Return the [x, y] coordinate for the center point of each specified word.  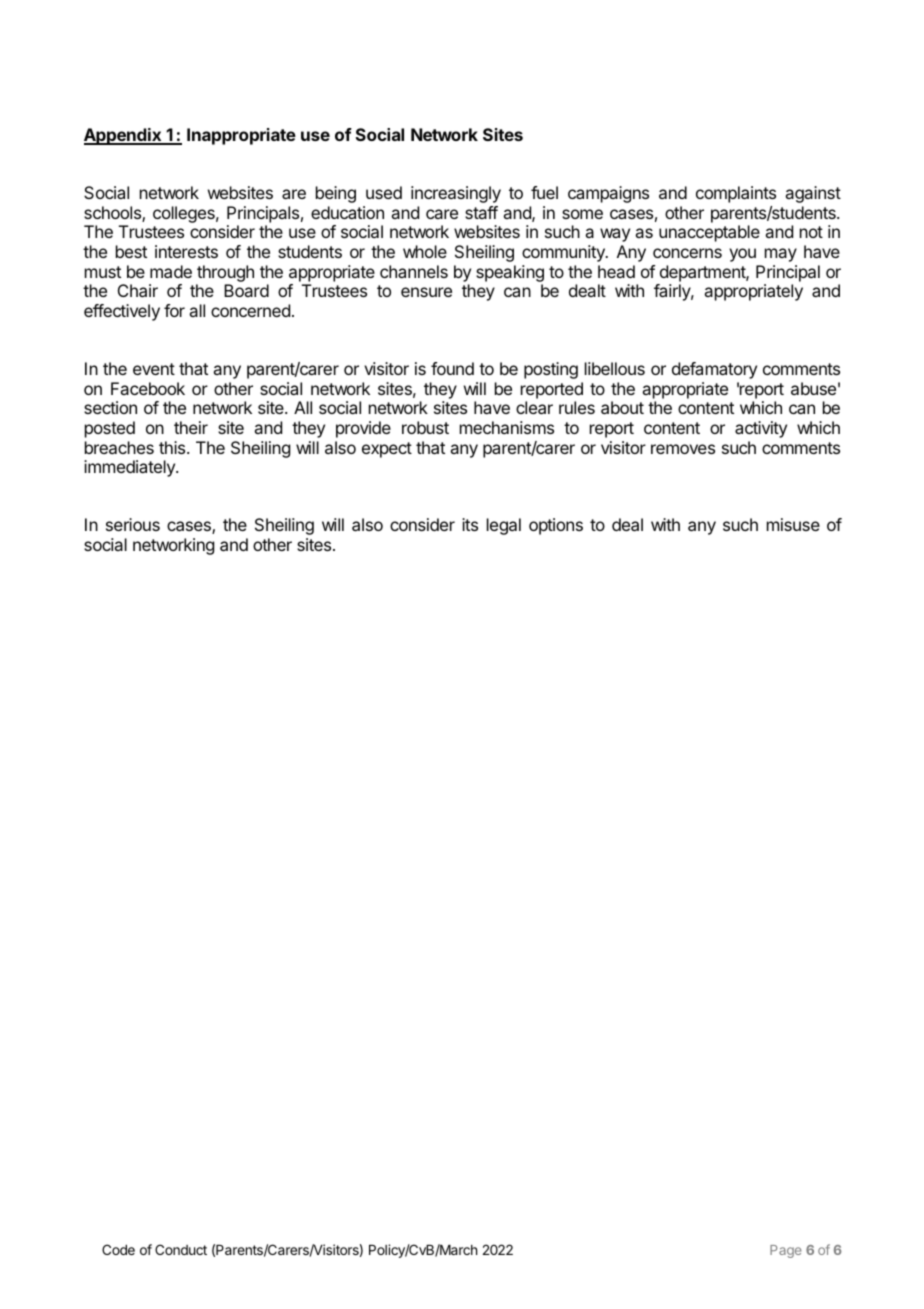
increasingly [456, 194]
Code [118, 1249]
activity [761, 429]
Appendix [124, 136]
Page [785, 1251]
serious [133, 524]
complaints [736, 194]
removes [683, 449]
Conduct [181, 1249]
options [556, 526]
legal [504, 526]
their [191, 427]
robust [425, 427]
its [470, 524]
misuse [793, 524]
